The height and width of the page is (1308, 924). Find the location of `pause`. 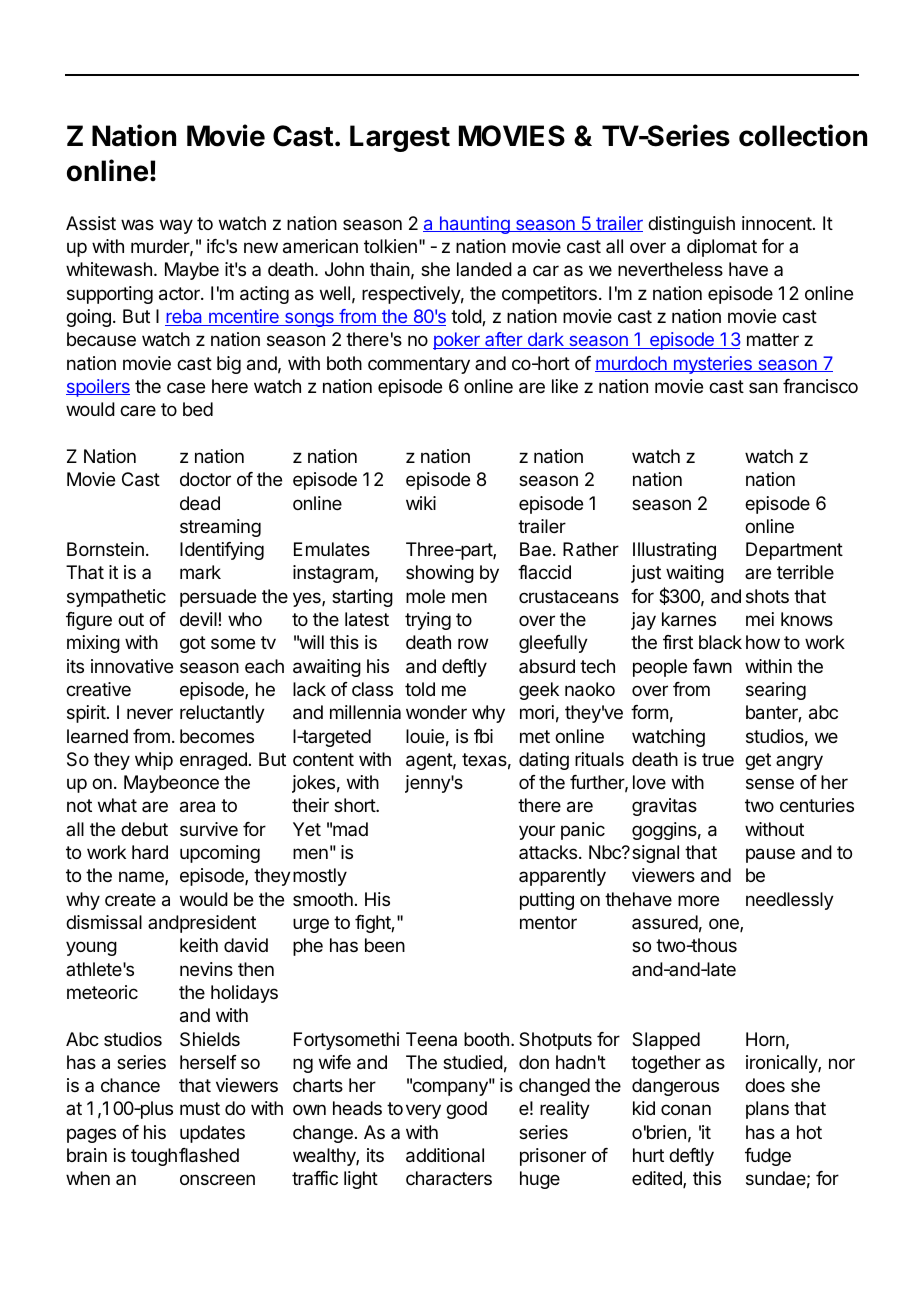

pause is located at coordinates (770, 855).
